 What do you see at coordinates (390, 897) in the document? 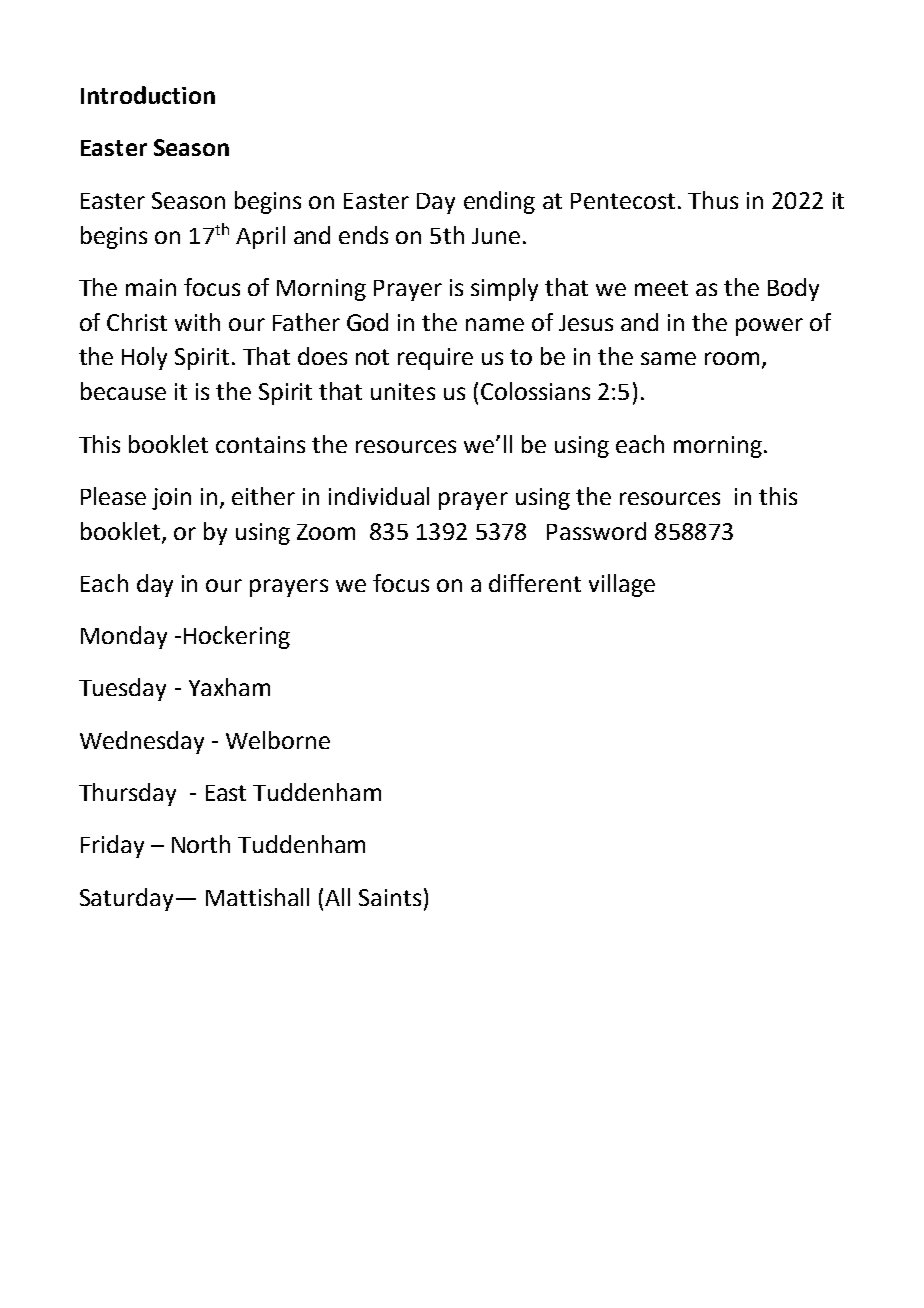
I see `Saints` at bounding box center [390, 897].
